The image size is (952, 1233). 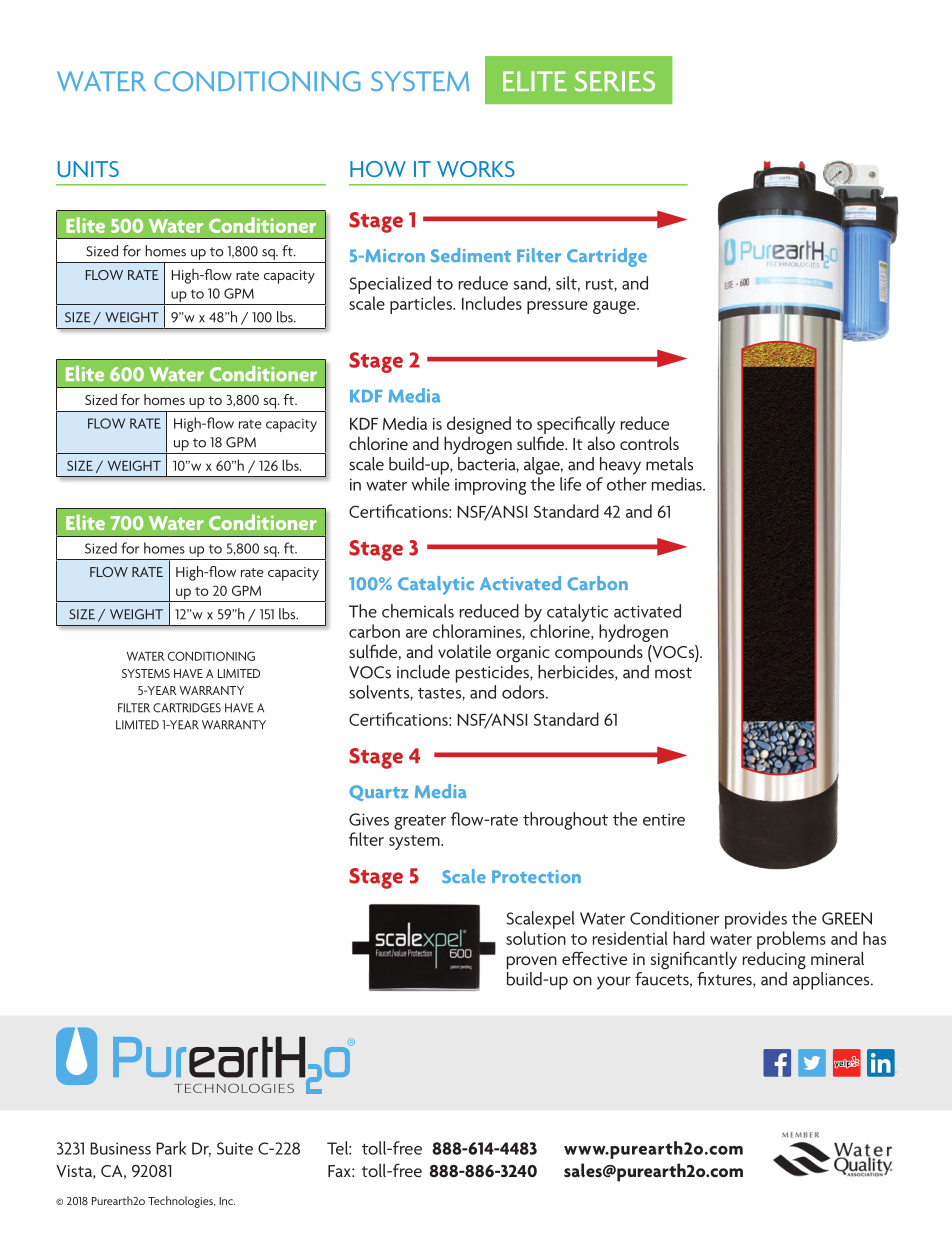 I want to click on Gives, so click(x=369, y=819).
